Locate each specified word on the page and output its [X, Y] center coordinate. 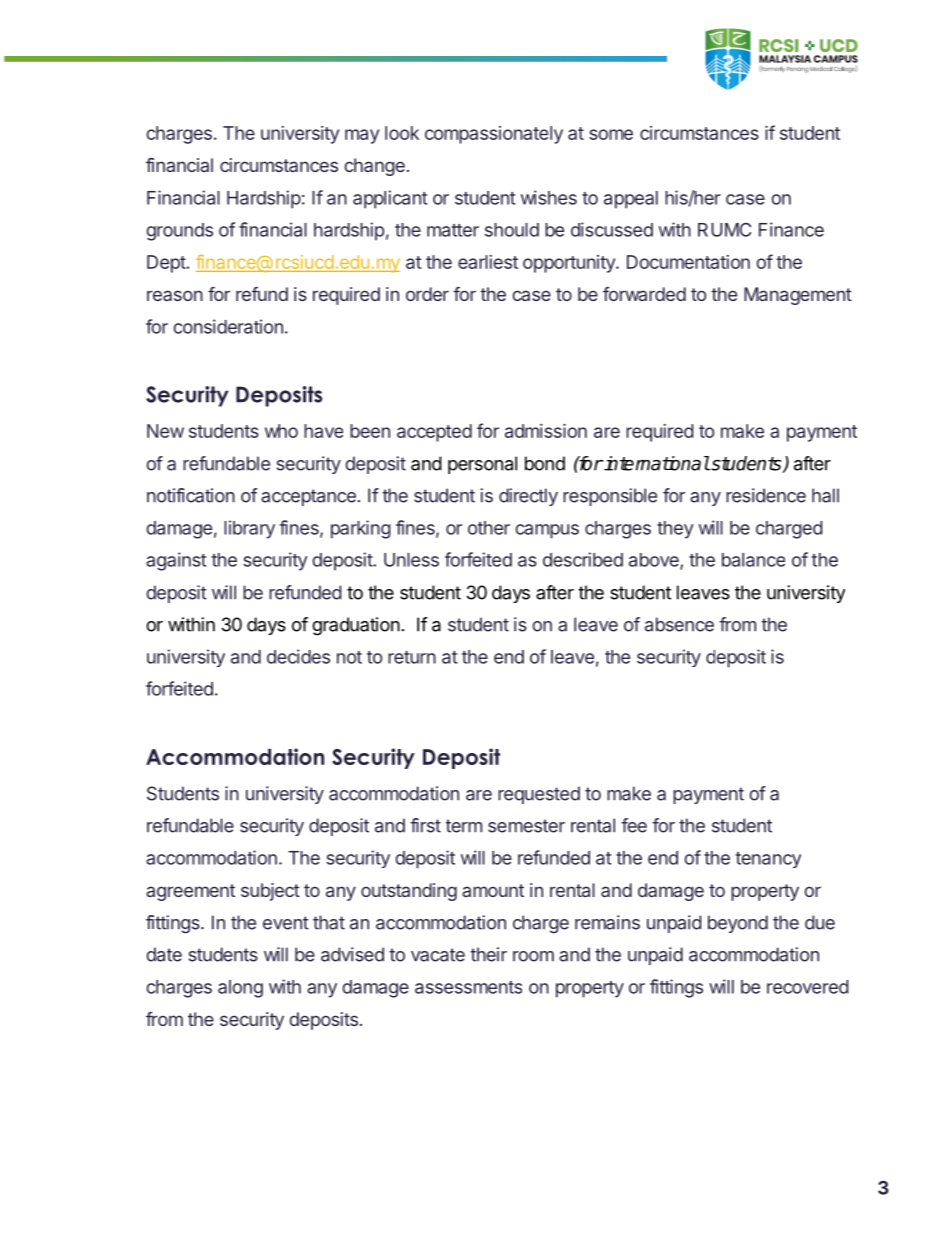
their [488, 954]
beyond [738, 924]
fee [634, 825]
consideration [228, 326]
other [489, 528]
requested [539, 795]
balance [753, 560]
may [362, 136]
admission [546, 431]
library [249, 529]
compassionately [494, 135]
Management [798, 296]
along [240, 989]
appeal [631, 200]
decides [298, 656]
